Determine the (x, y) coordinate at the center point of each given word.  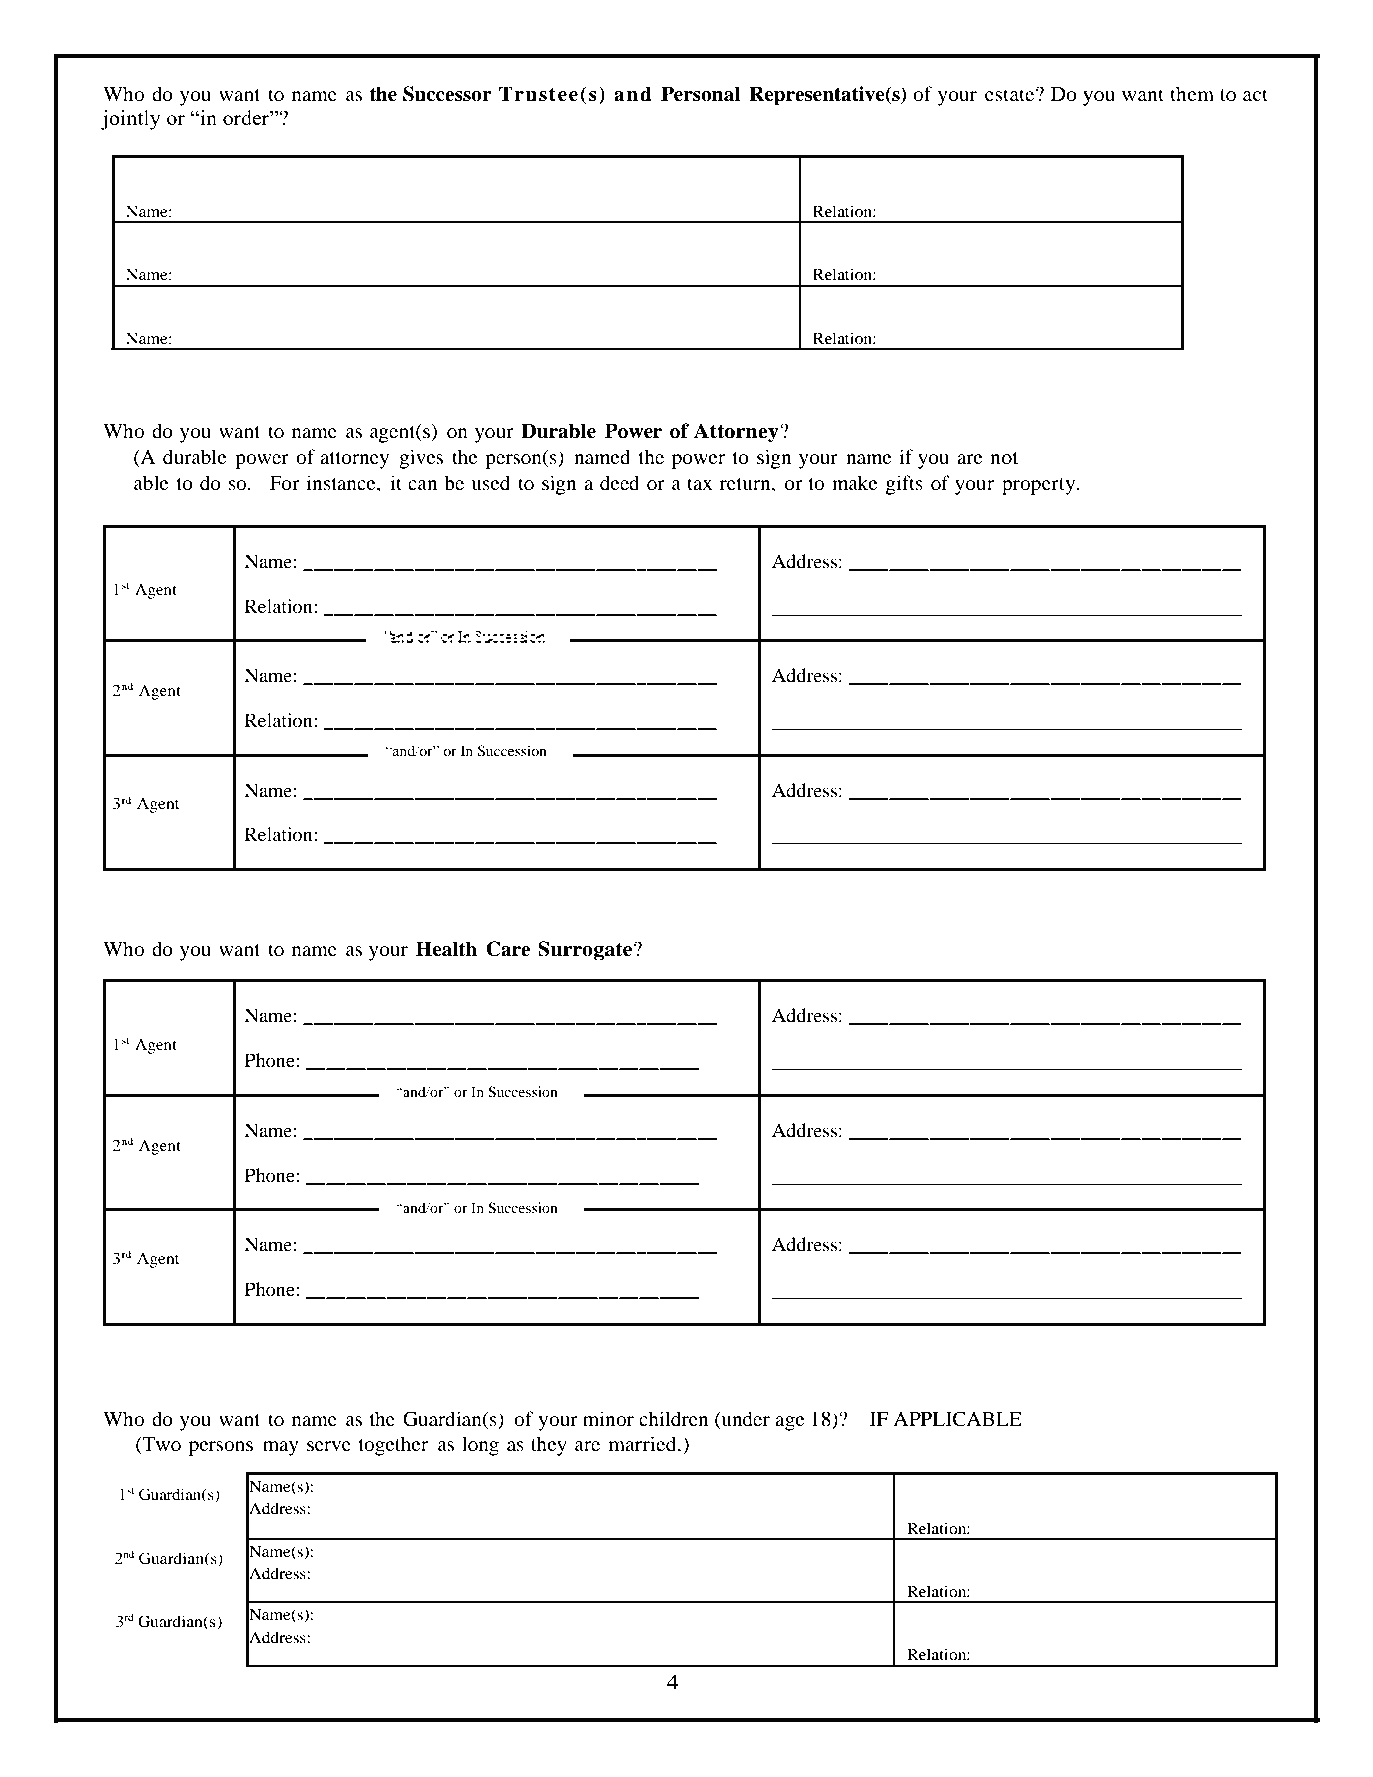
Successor (447, 94)
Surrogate (586, 951)
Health (446, 949)
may (281, 1448)
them (1192, 93)
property (1040, 486)
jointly (131, 120)
